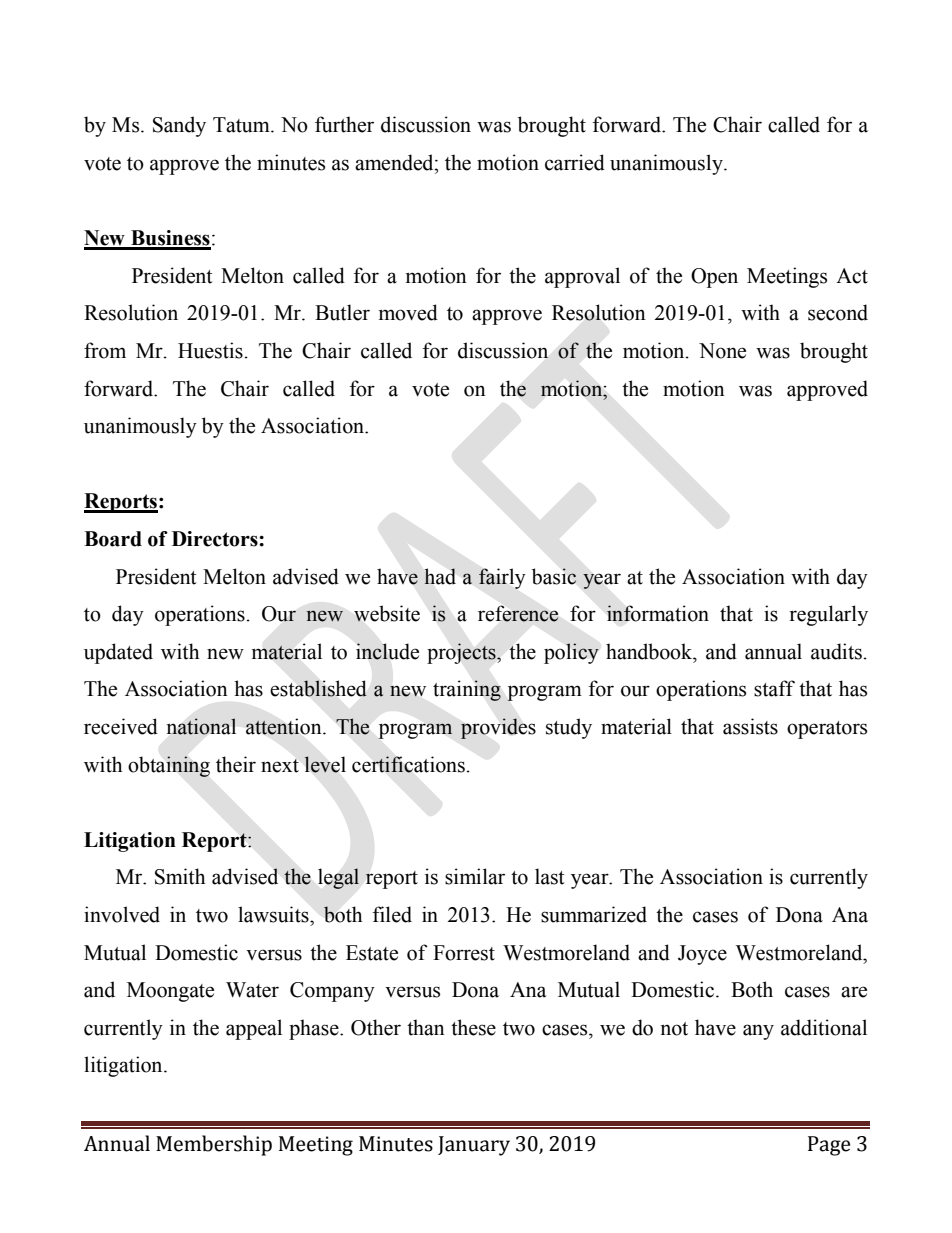 The height and width of the document is (1233, 952). Describe the element at coordinates (252, 990) in the document. I see `Water` at that location.
